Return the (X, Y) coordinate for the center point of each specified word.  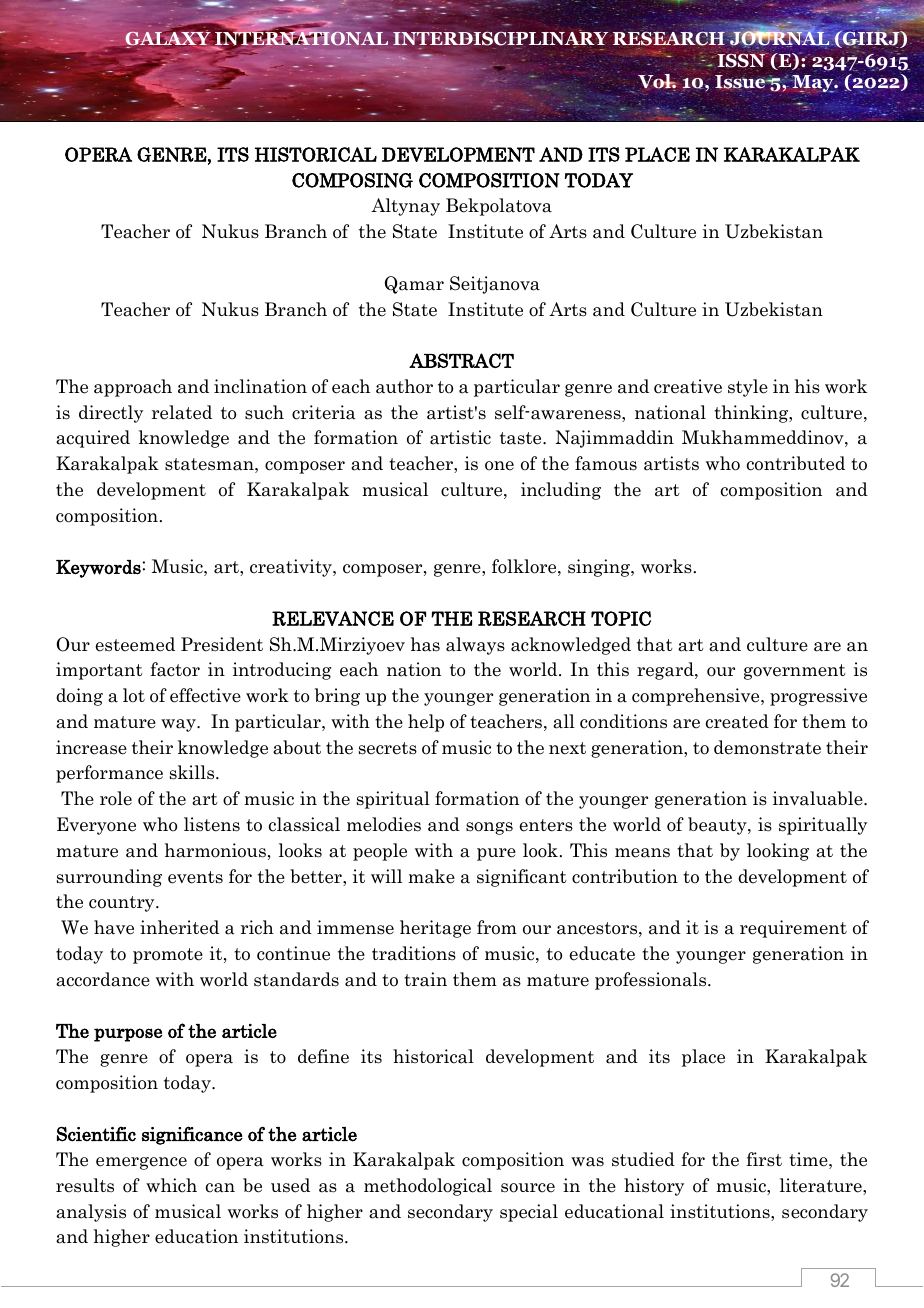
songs (489, 828)
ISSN (742, 59)
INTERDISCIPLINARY (499, 39)
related (182, 412)
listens (212, 824)
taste (522, 438)
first (764, 1159)
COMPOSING (352, 180)
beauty (718, 826)
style (748, 388)
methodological (428, 1187)
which (171, 1185)
